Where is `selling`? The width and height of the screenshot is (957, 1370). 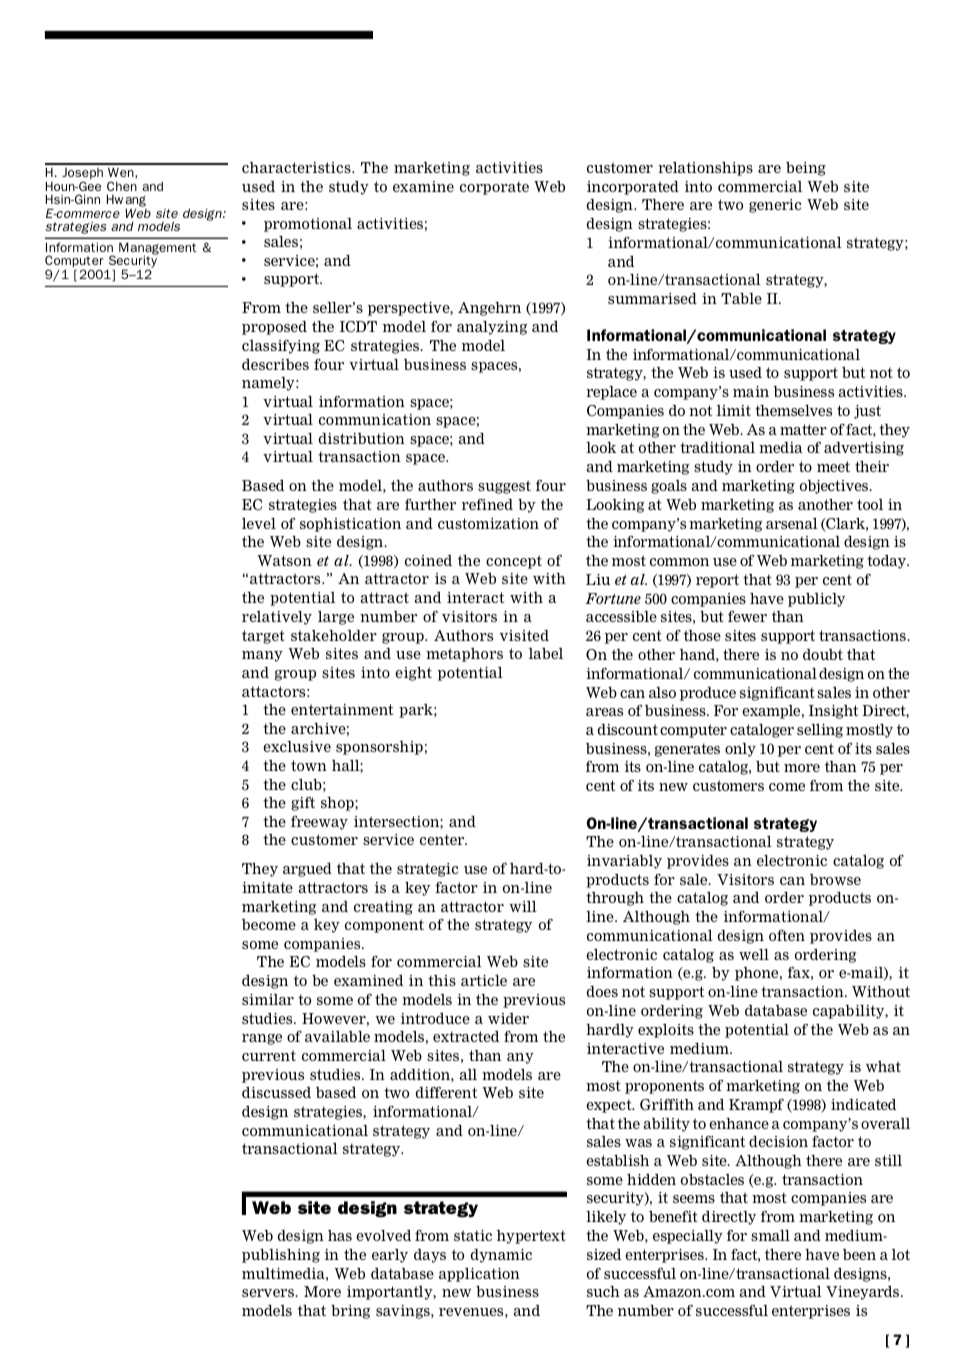 selling is located at coordinates (820, 731).
